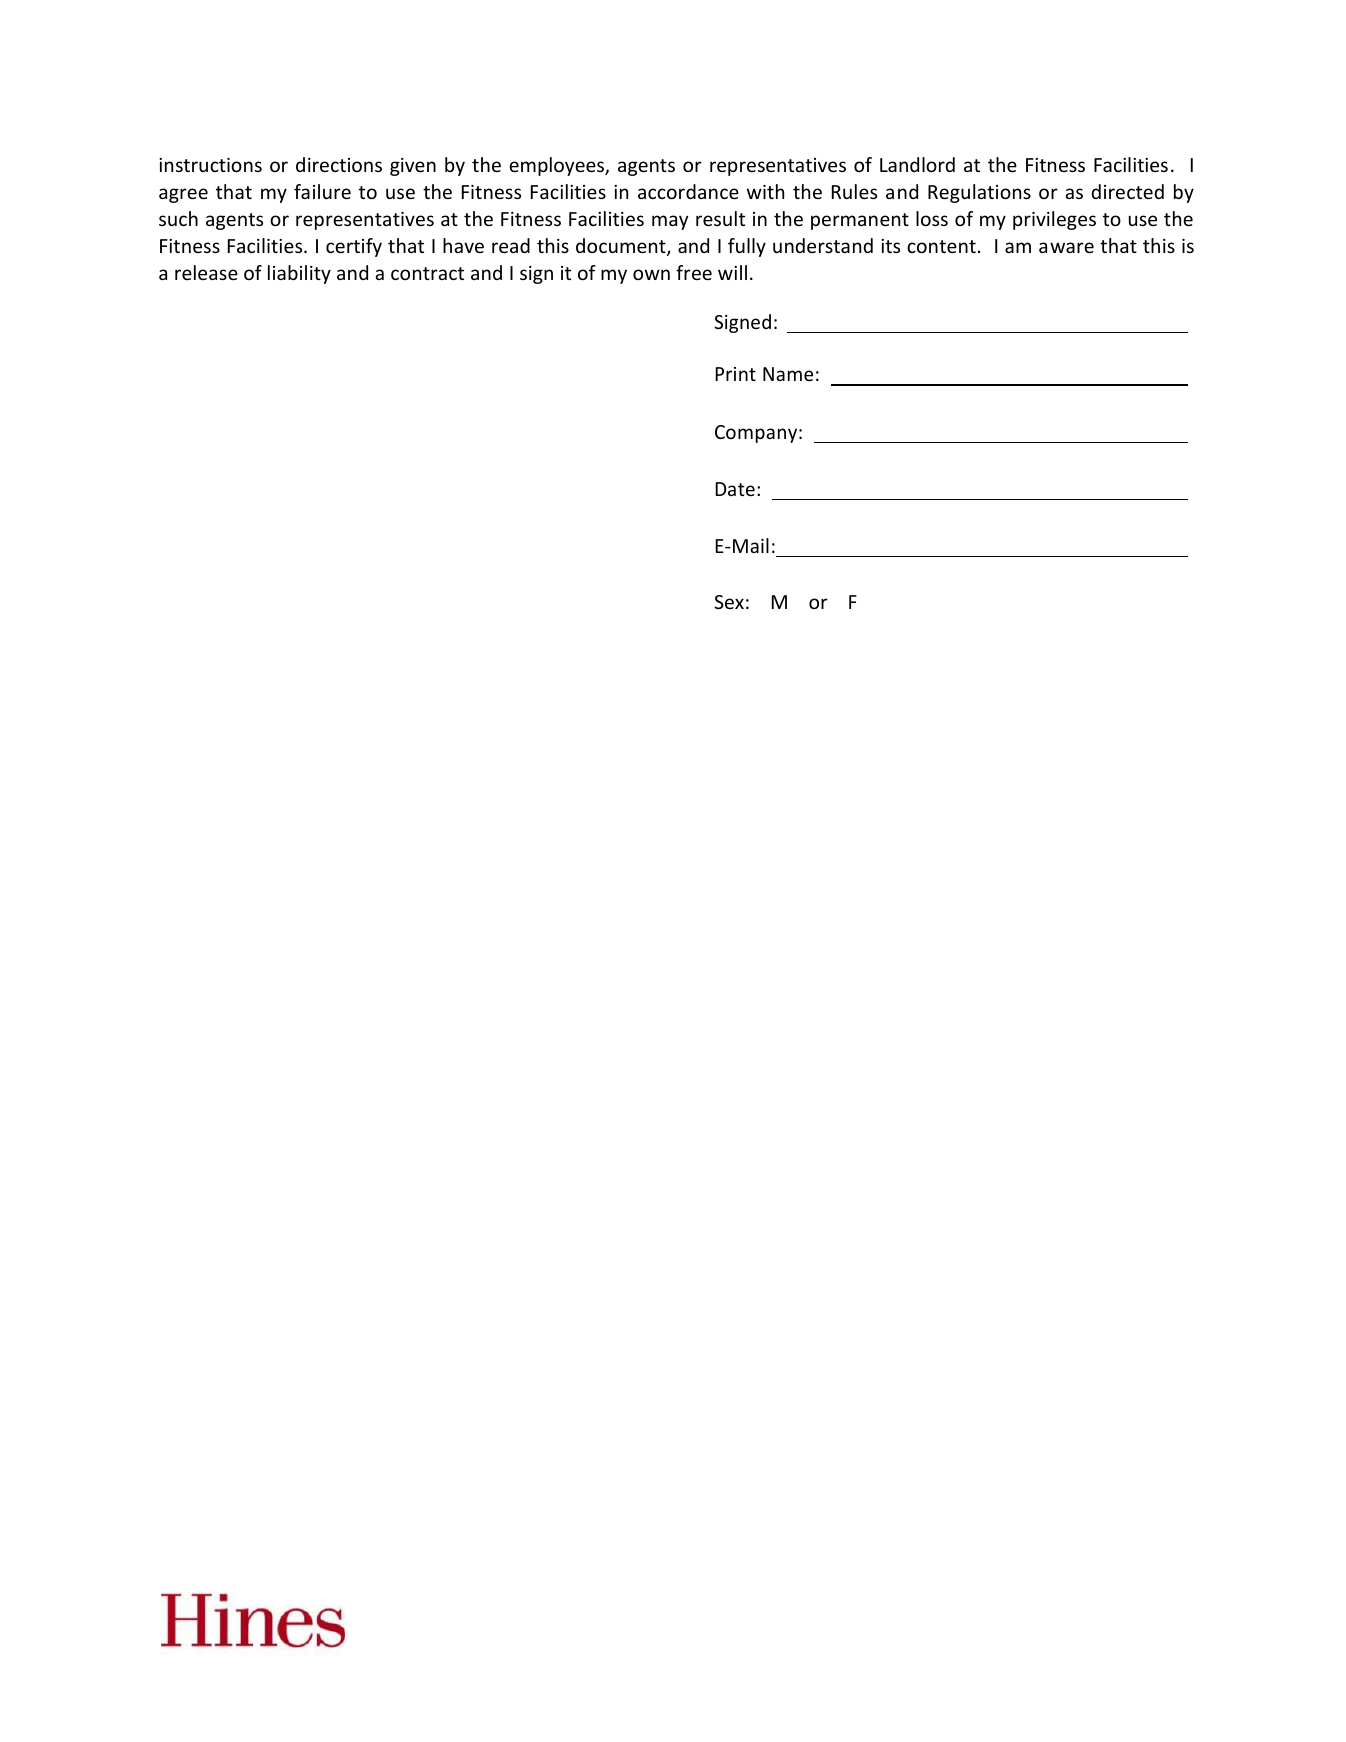 The width and height of the screenshot is (1346, 1742). Describe the element at coordinates (299, 274) in the screenshot. I see `liability` at that location.
